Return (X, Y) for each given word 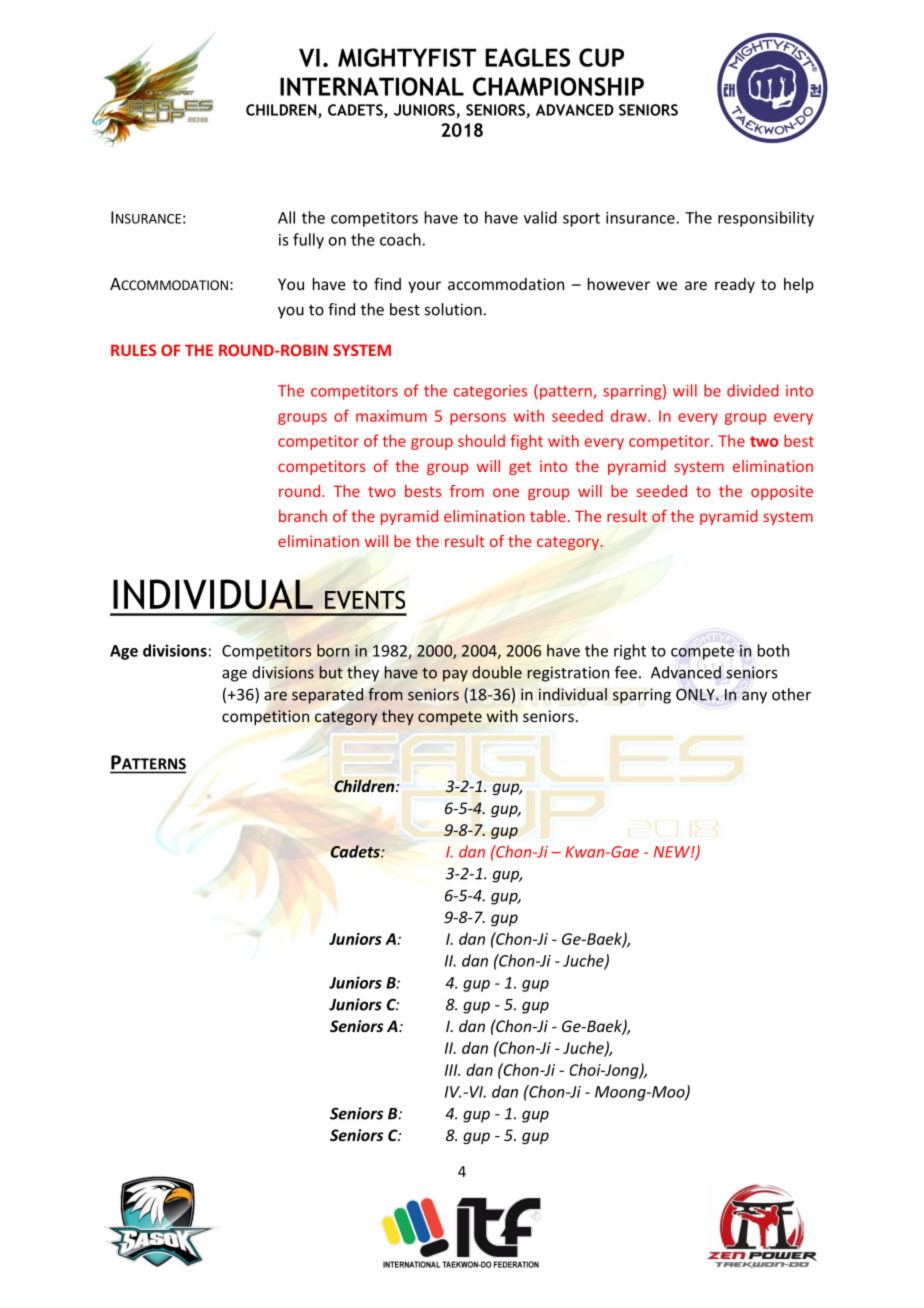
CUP (601, 57)
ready (735, 285)
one (506, 492)
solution (453, 309)
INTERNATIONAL (372, 86)
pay (455, 676)
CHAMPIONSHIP (558, 86)
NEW (673, 852)
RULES (133, 350)
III (452, 1070)
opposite (782, 492)
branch (303, 516)
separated (327, 696)
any (754, 697)
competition (265, 717)
